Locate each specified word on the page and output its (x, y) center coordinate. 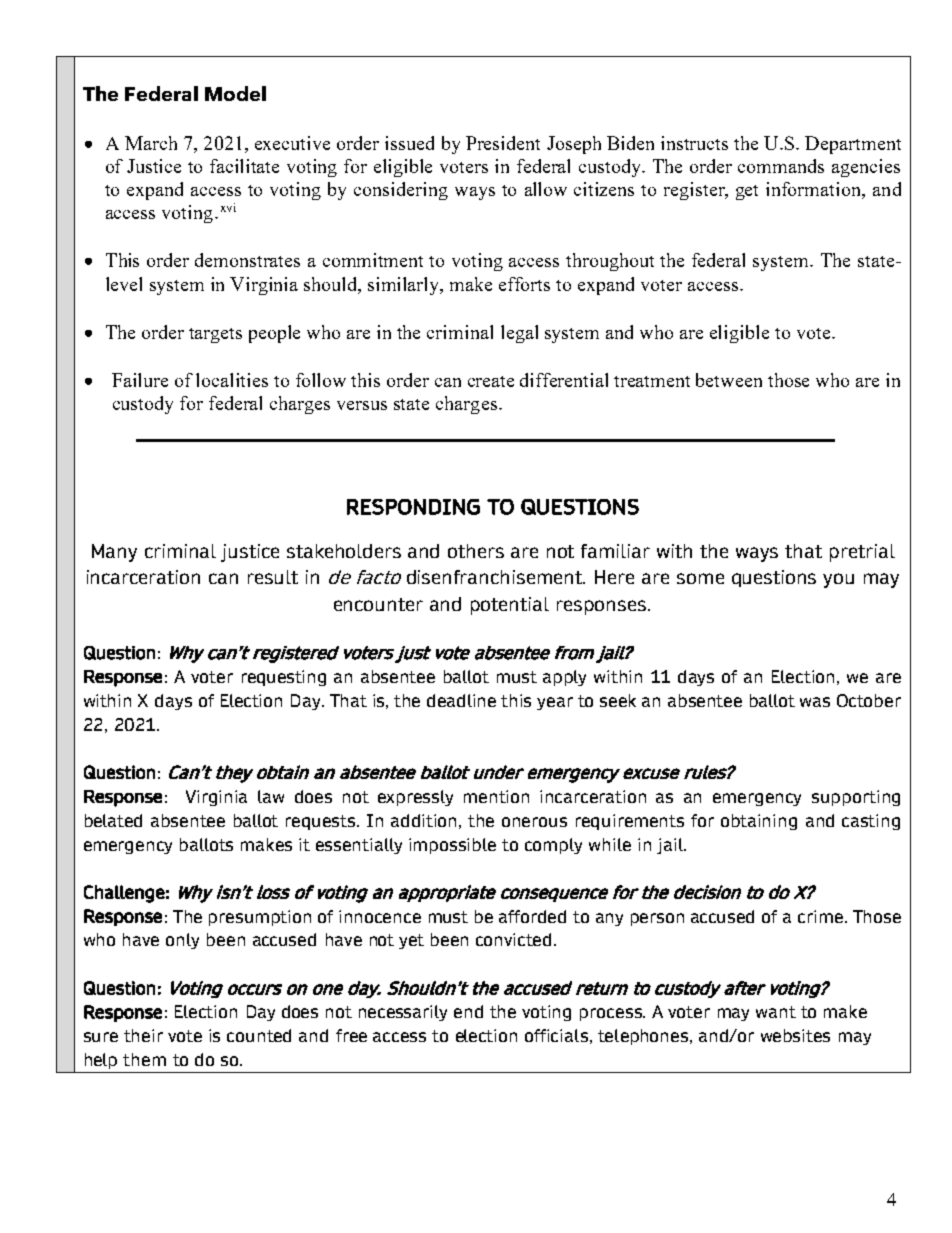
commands (781, 166)
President (503, 143)
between (729, 380)
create (491, 381)
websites (795, 1035)
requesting (284, 678)
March (151, 143)
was (815, 702)
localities (232, 380)
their (143, 1035)
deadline (461, 700)
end (468, 1011)
